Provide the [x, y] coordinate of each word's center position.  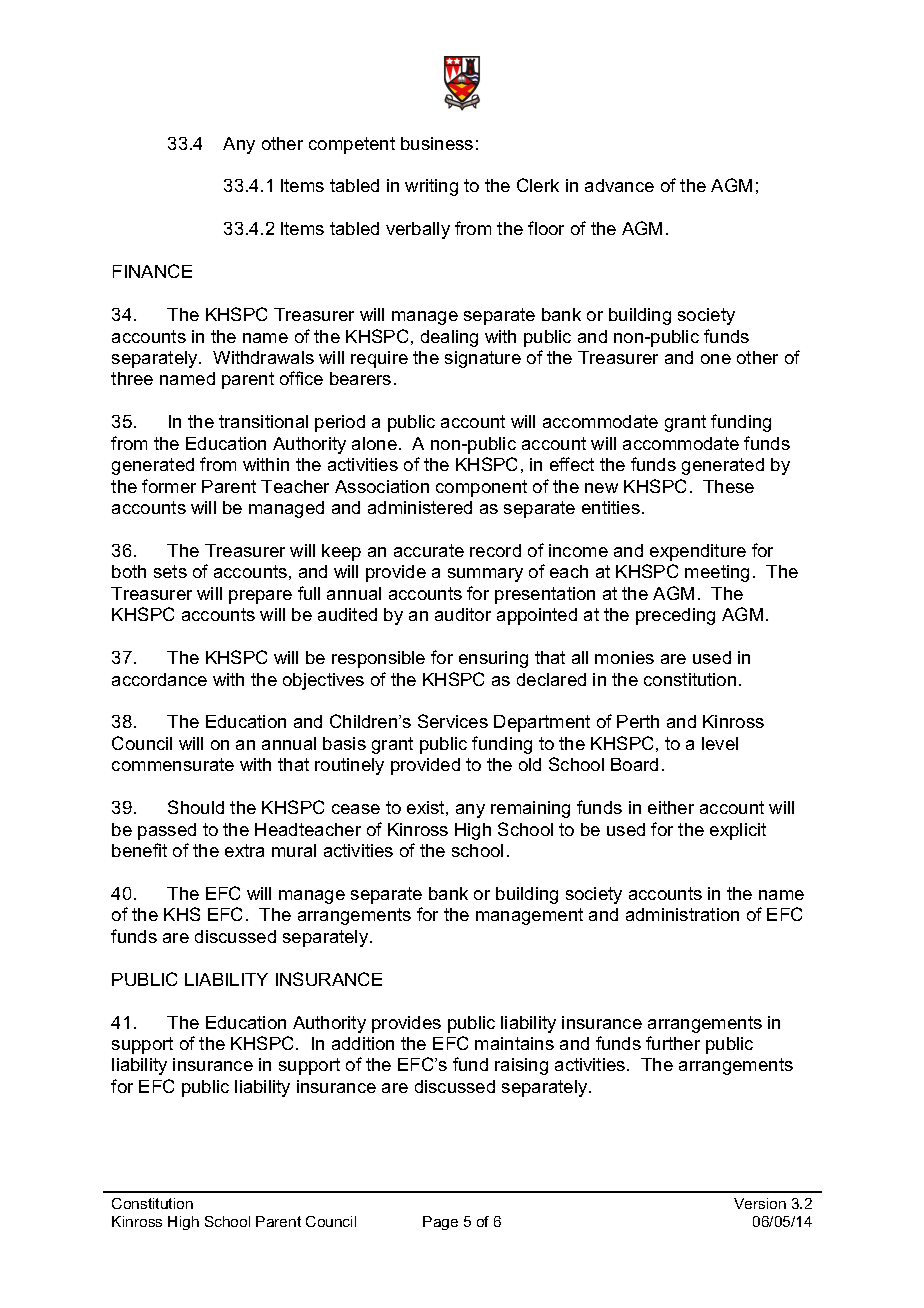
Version [760, 1203]
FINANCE [152, 271]
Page [440, 1223]
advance [619, 185]
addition [363, 1043]
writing [431, 187]
